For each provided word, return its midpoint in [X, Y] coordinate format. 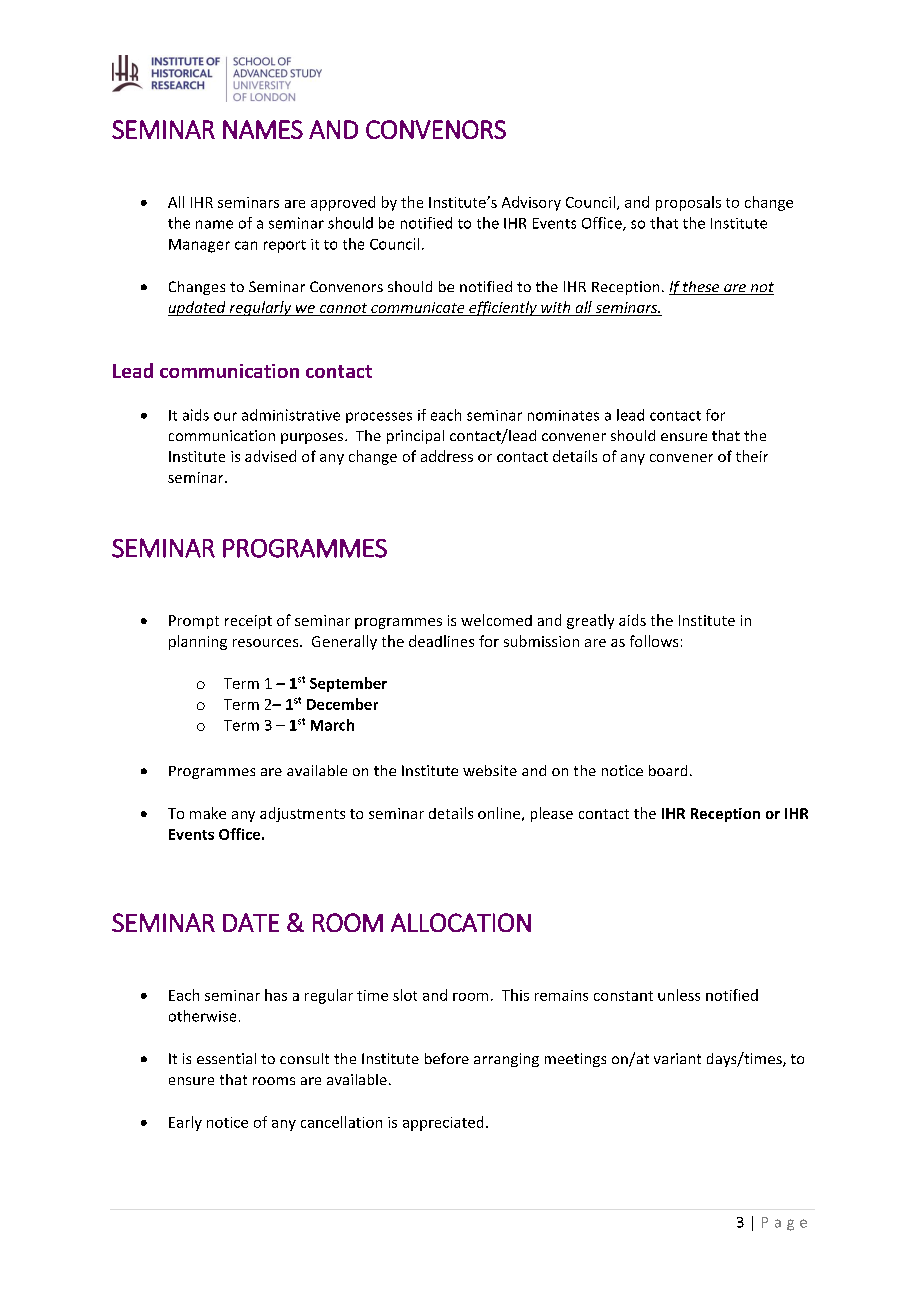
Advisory [531, 203]
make [208, 813]
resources [267, 643]
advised [270, 456]
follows [654, 641]
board [668, 770]
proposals [688, 203]
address [447, 456]
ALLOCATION [461, 922]
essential [226, 1058]
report [285, 246]
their [752, 456]
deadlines [441, 641]
